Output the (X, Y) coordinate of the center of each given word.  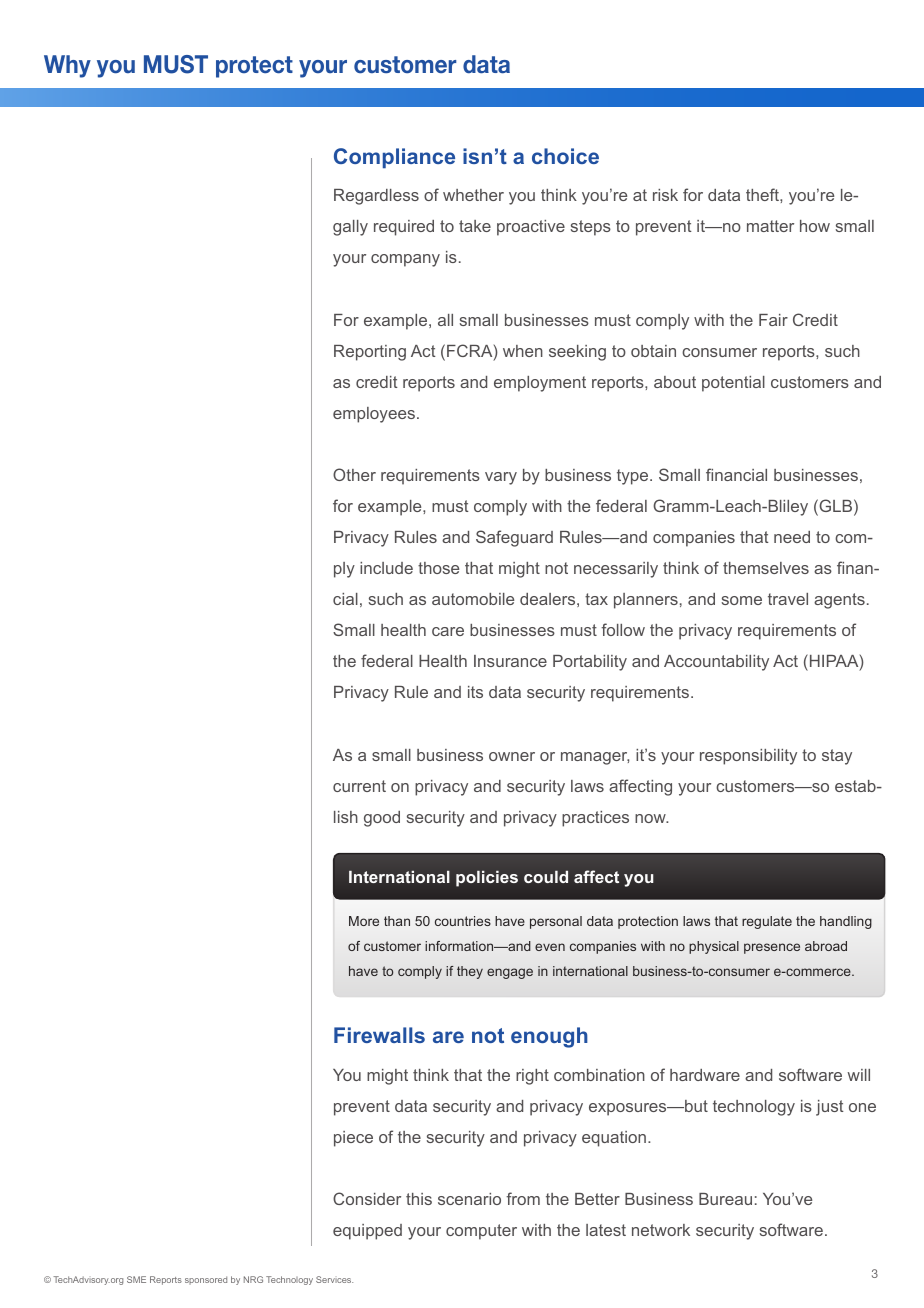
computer (481, 1232)
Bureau (725, 1199)
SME (136, 1279)
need (792, 537)
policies (487, 878)
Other (354, 474)
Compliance (394, 158)
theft (763, 194)
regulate (767, 922)
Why (67, 66)
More (364, 921)
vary (501, 478)
